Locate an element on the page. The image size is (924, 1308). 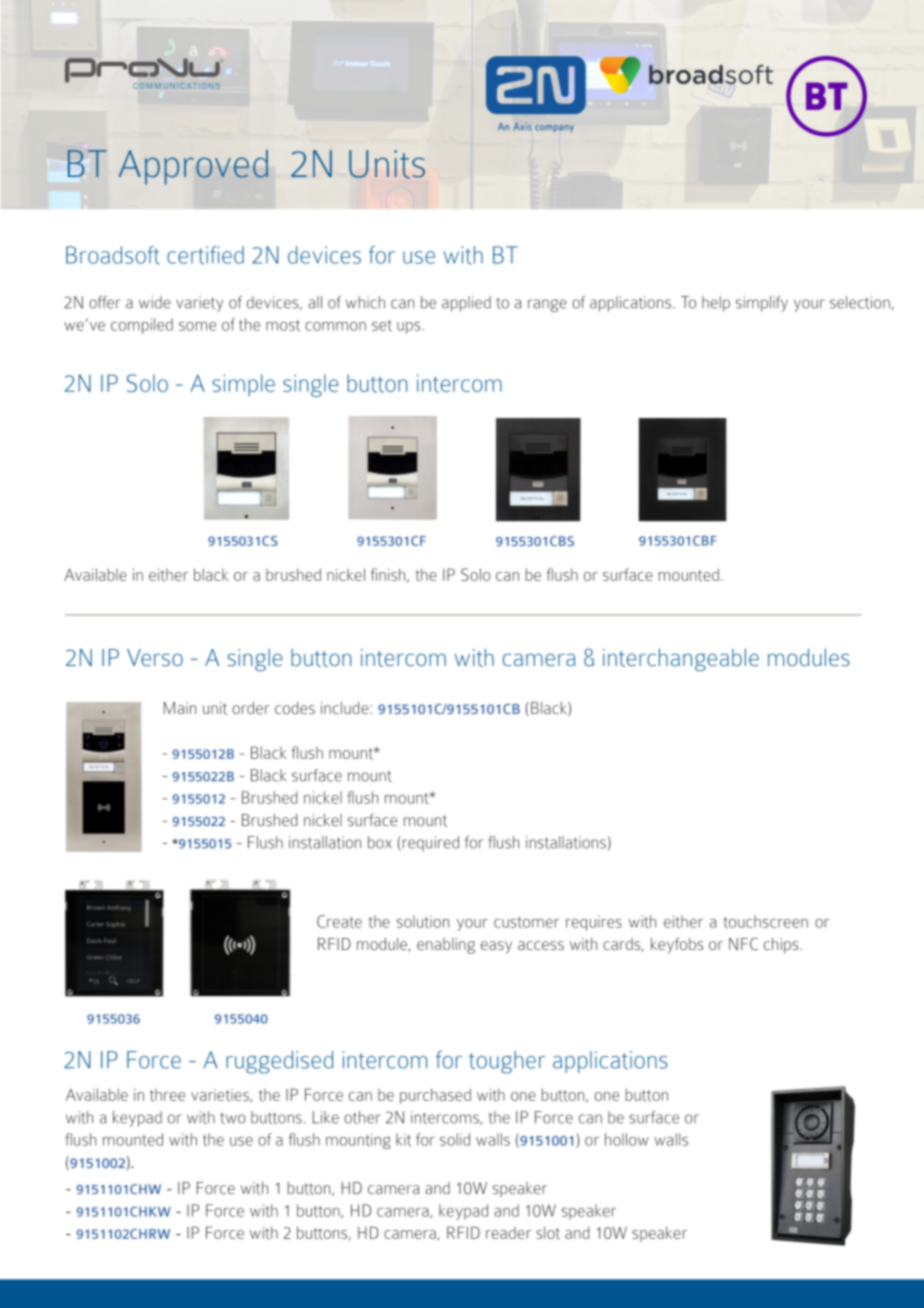
Main is located at coordinates (180, 708).
